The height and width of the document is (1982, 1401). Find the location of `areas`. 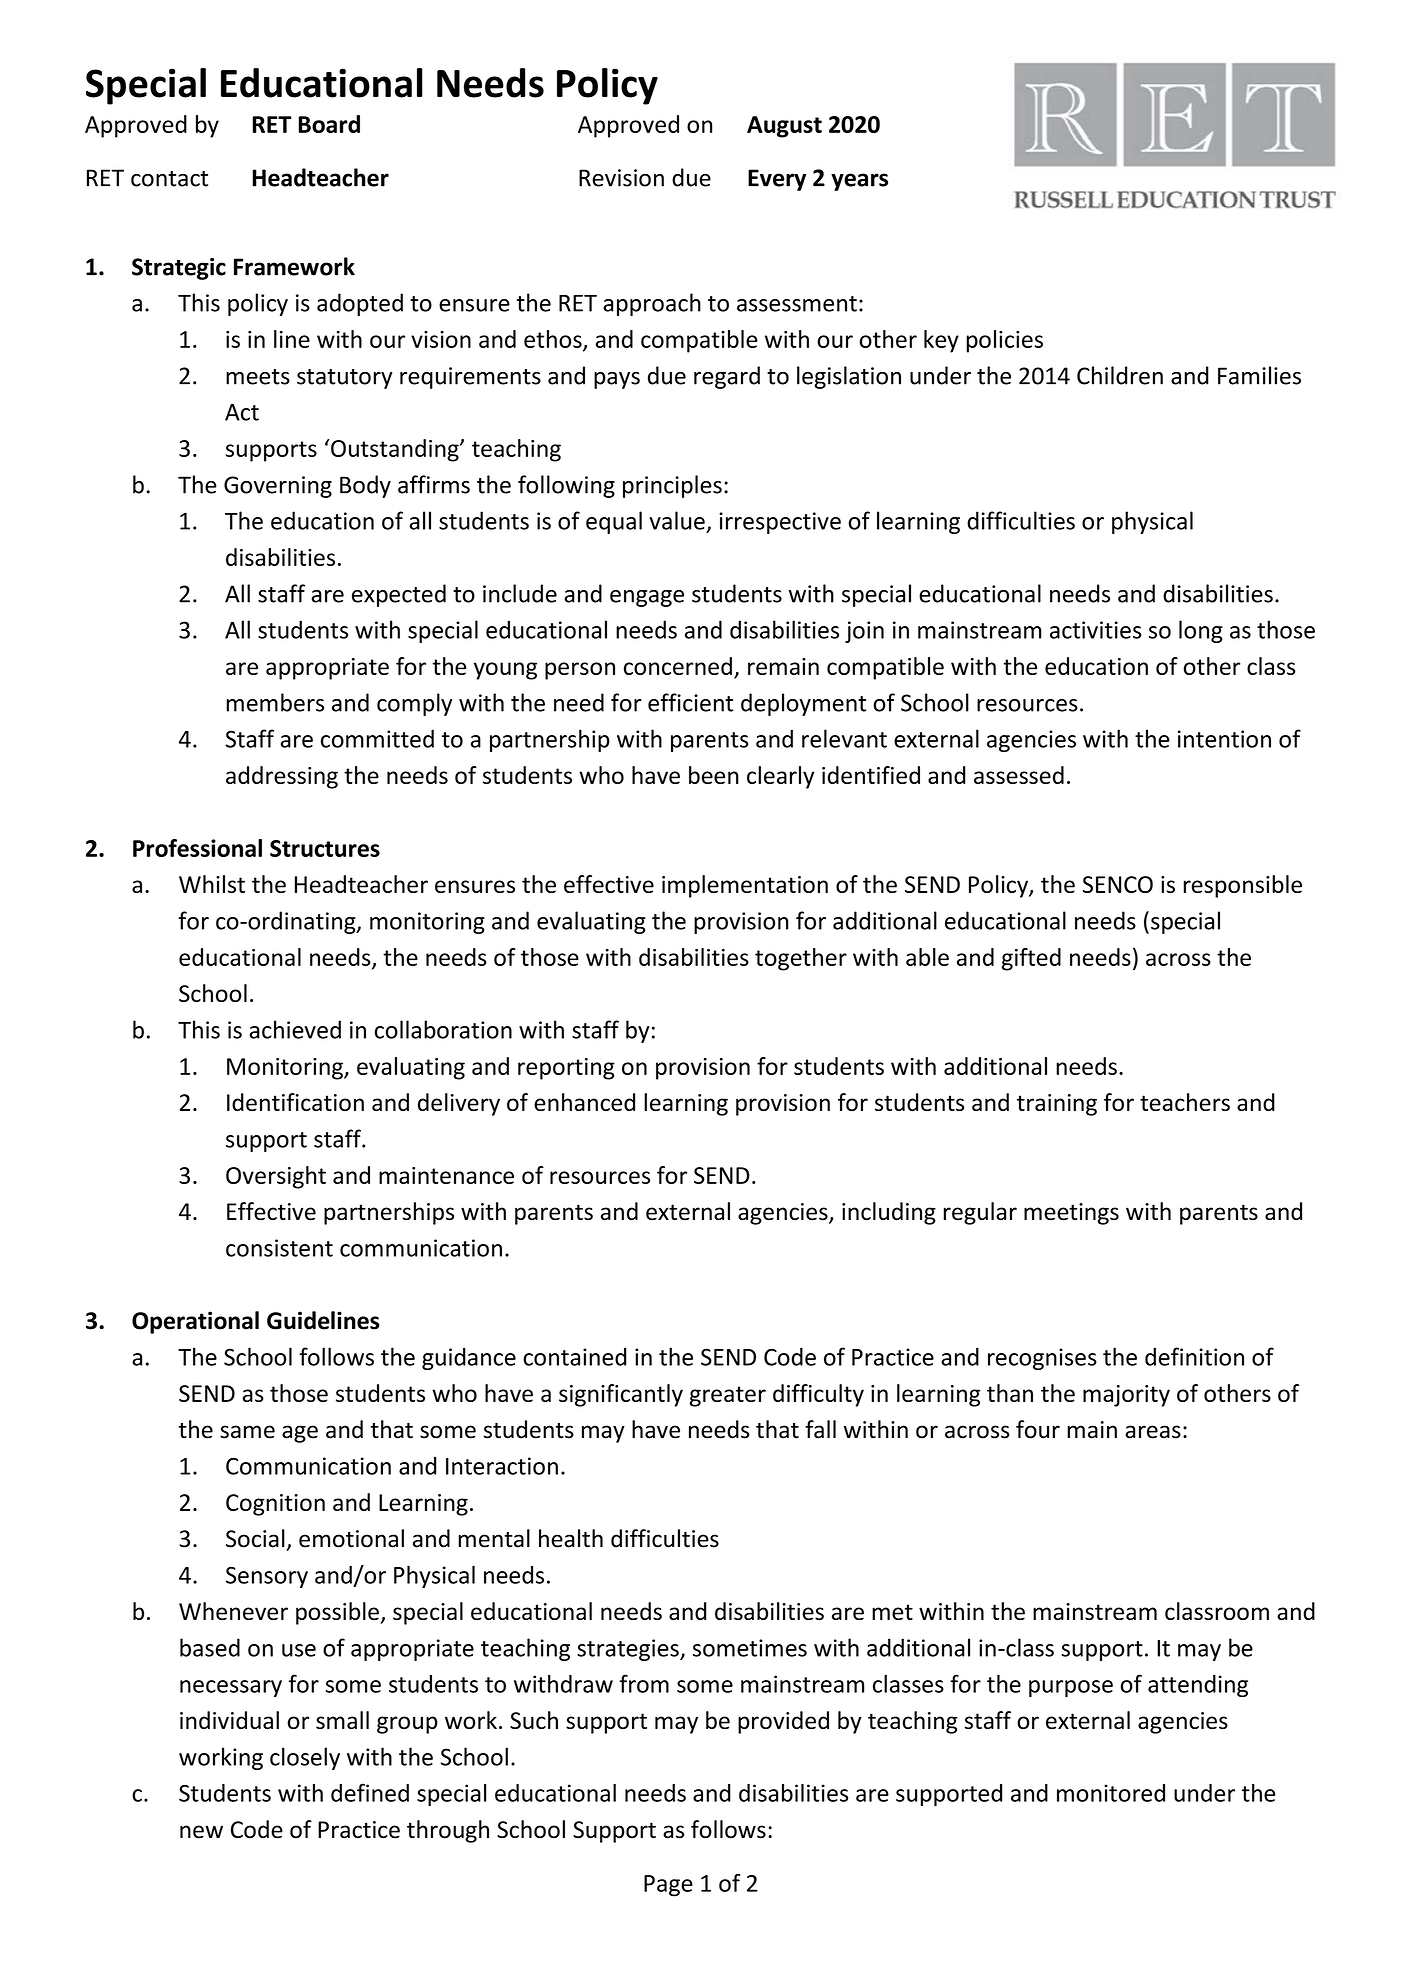

areas is located at coordinates (1153, 1432).
